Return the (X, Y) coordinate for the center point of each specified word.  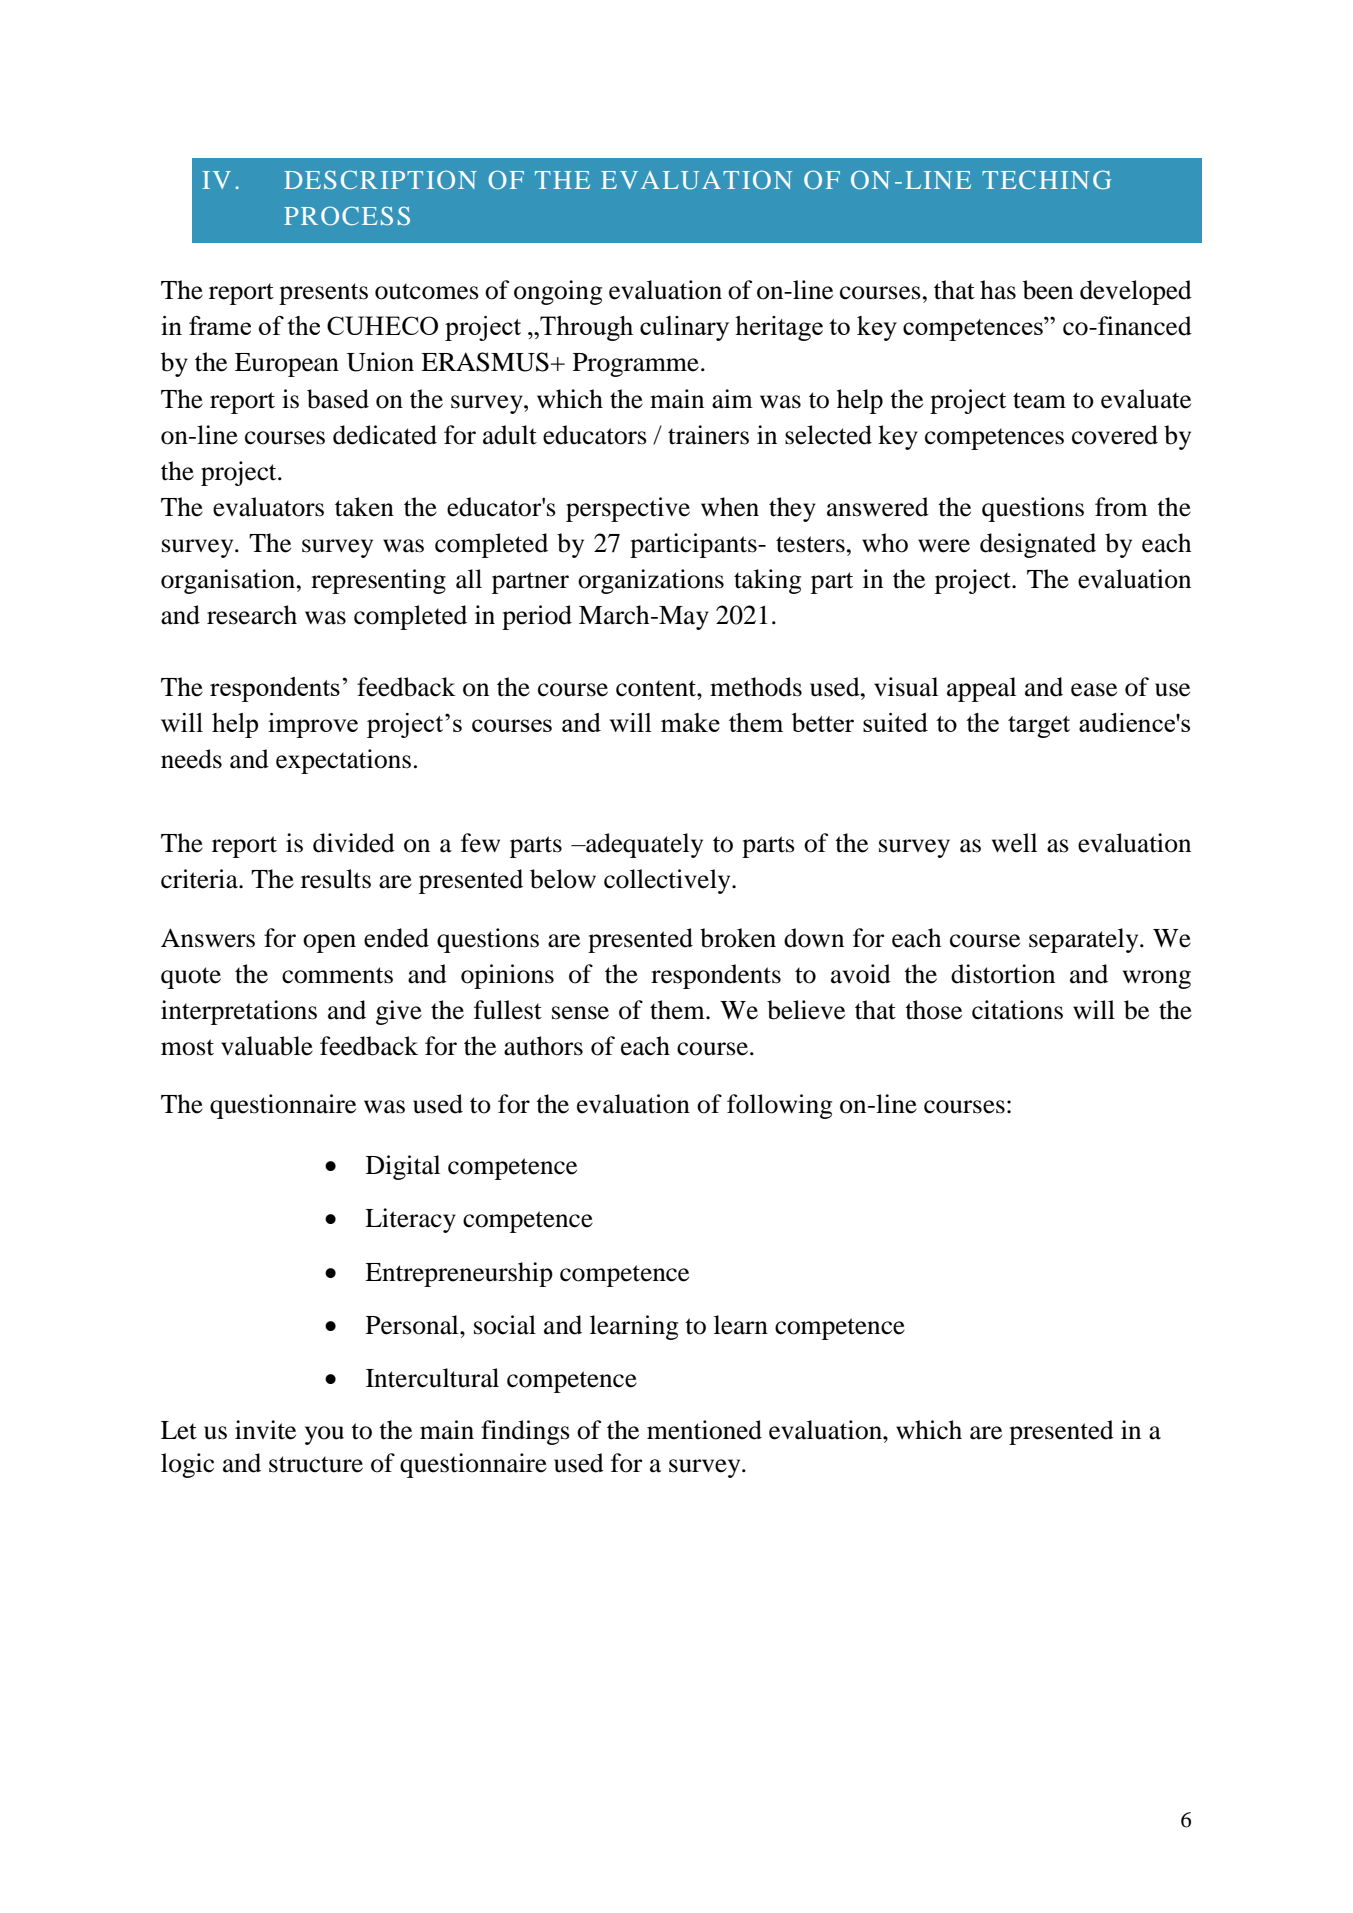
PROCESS (347, 215)
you (324, 1435)
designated (1038, 545)
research (252, 615)
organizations (651, 581)
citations (1017, 1010)
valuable (267, 1046)
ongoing (558, 292)
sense (580, 1013)
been (1048, 290)
